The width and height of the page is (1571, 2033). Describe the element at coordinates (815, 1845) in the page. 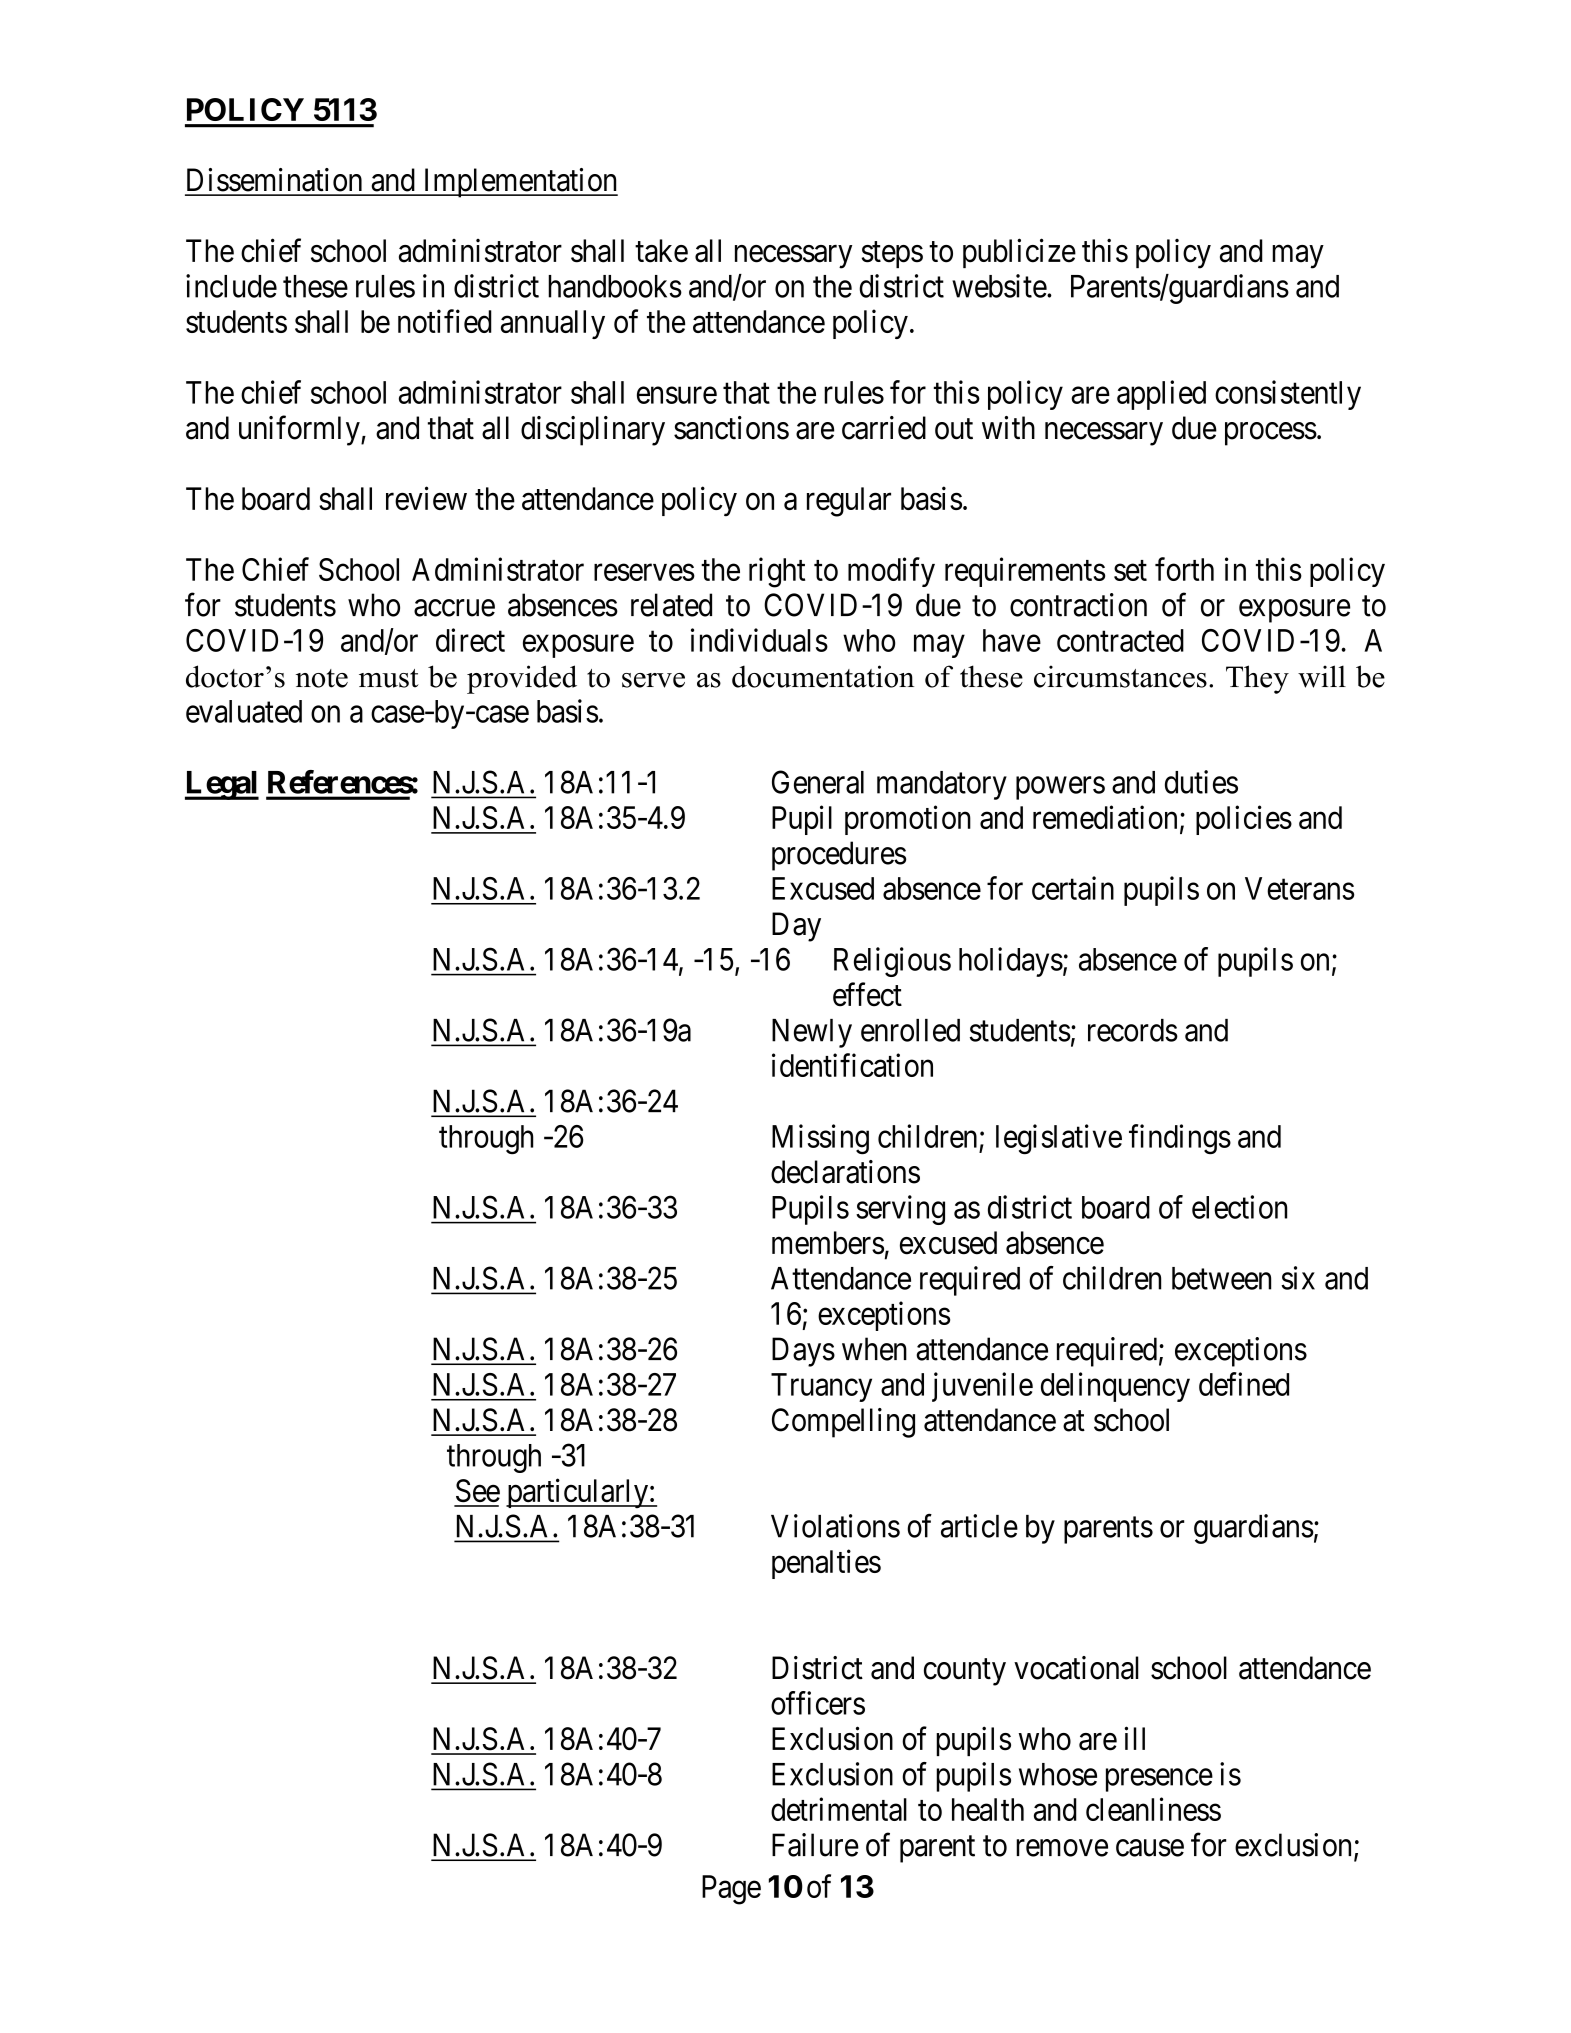

I see `Failure` at that location.
